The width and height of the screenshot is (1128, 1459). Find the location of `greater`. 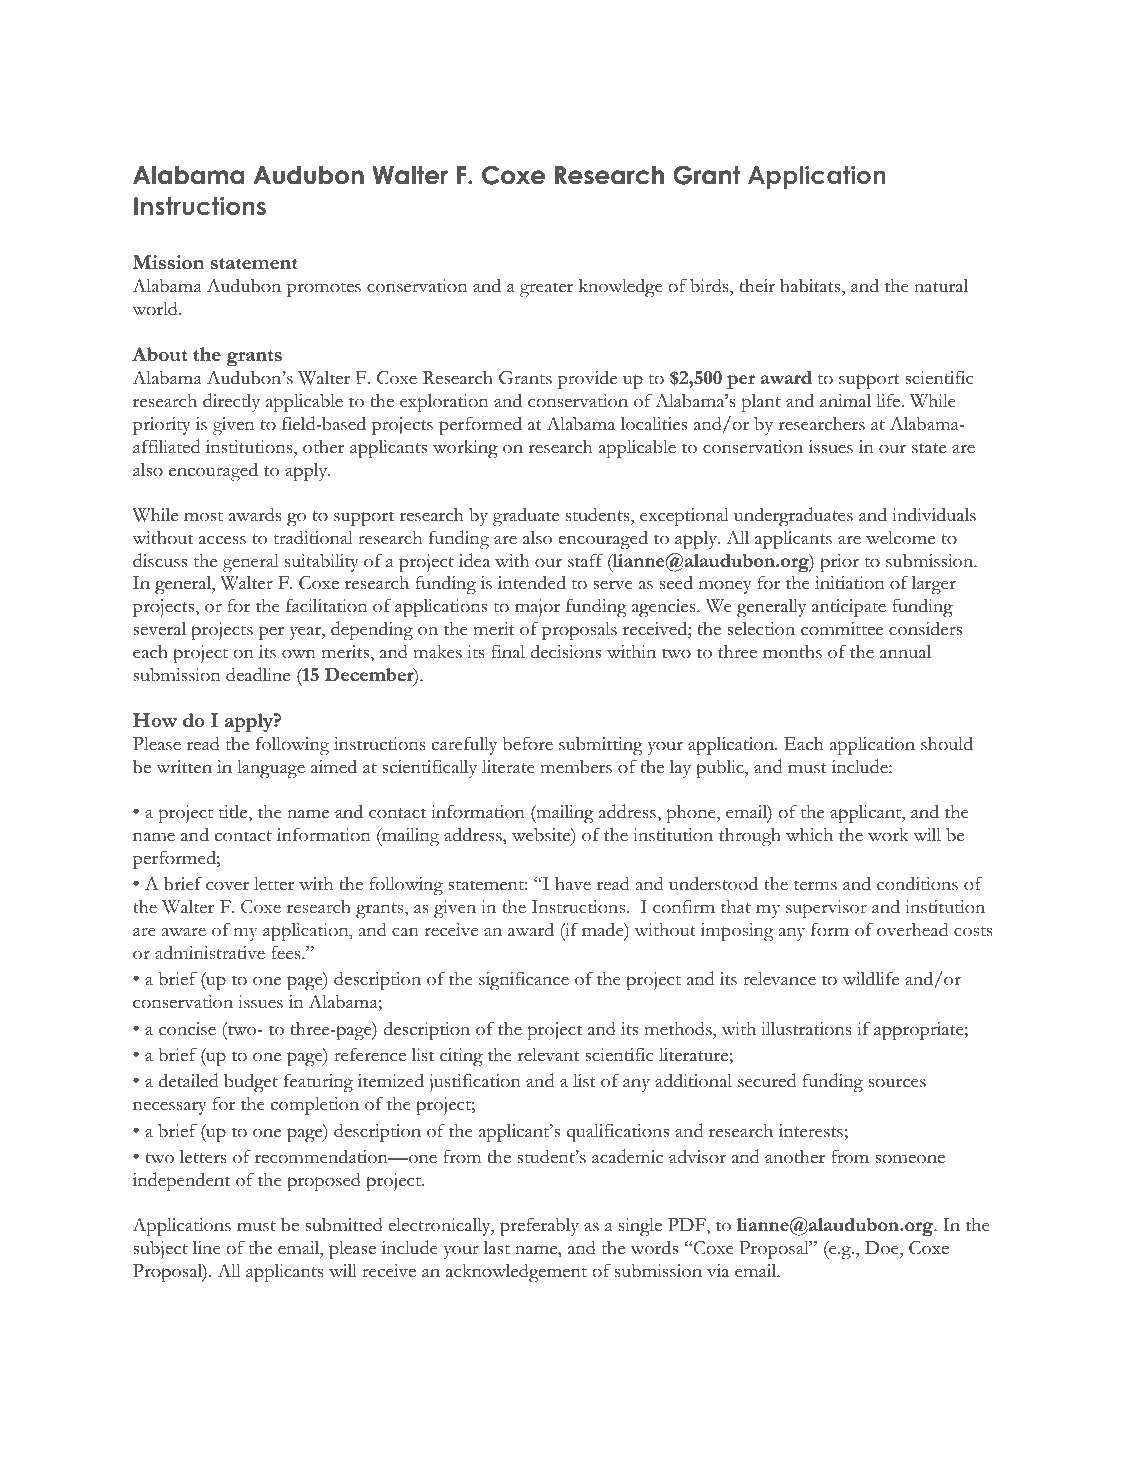

greater is located at coordinates (546, 290).
